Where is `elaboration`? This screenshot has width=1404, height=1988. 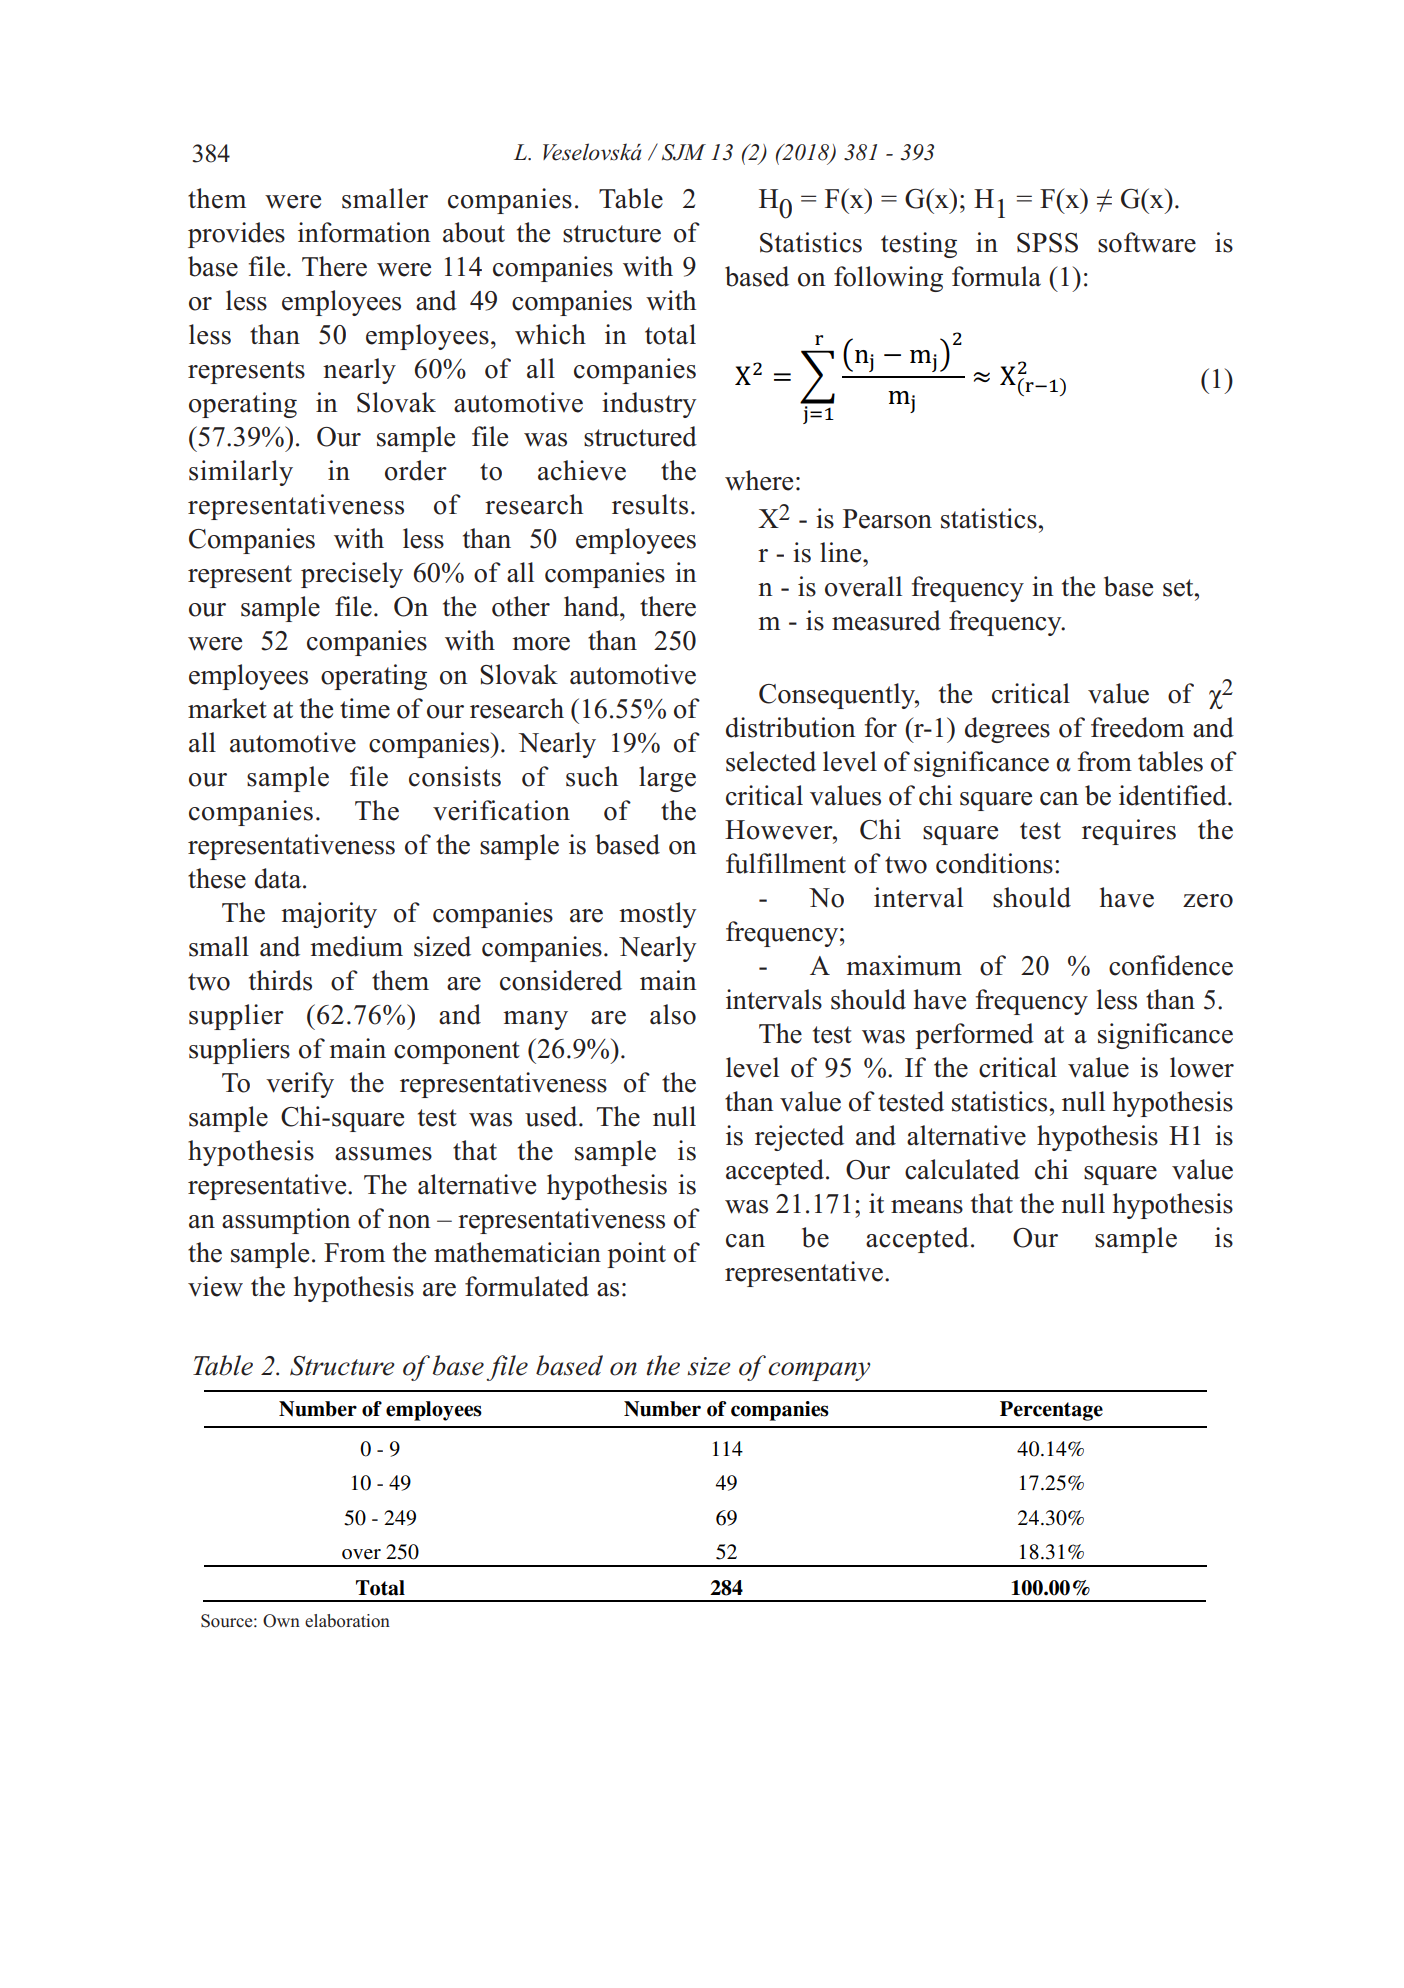
elaboration is located at coordinates (347, 1621).
